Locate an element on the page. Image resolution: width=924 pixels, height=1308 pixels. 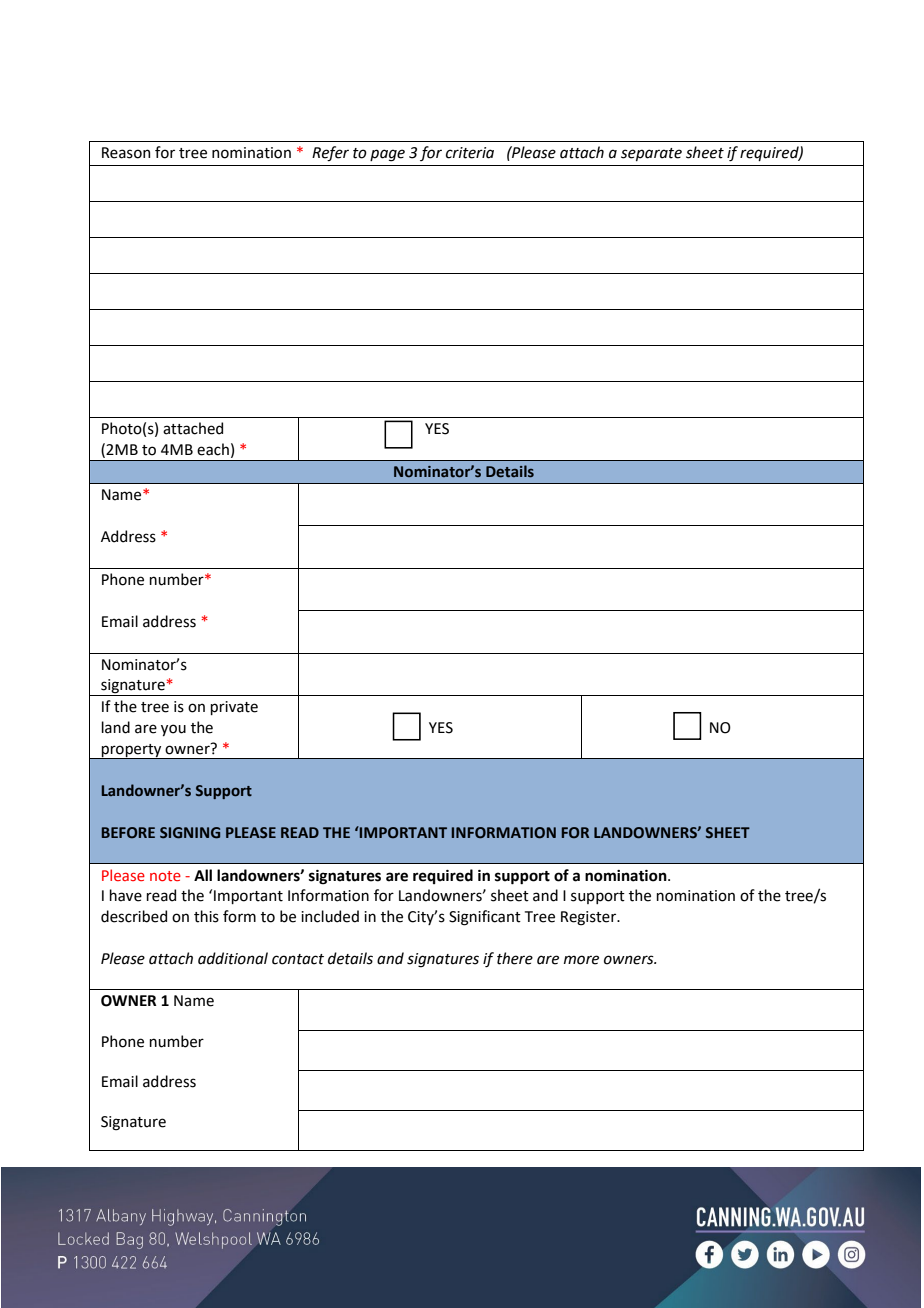
Reason is located at coordinates (126, 153).
